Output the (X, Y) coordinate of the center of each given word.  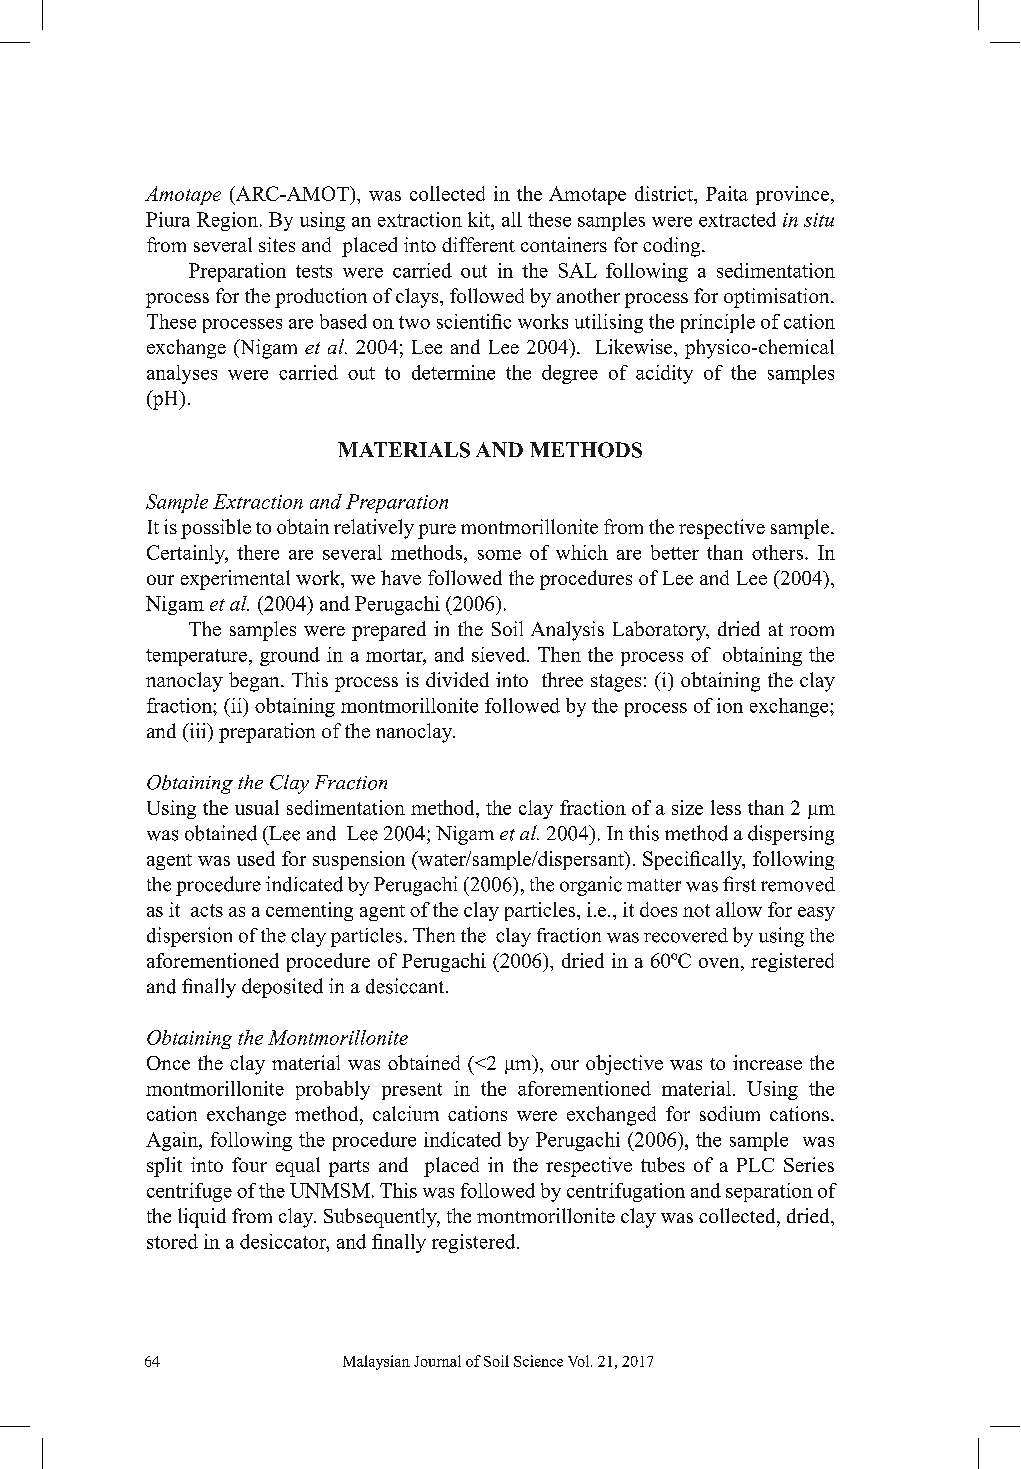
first (739, 884)
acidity (664, 374)
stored (172, 1241)
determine (453, 372)
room (812, 631)
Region (227, 221)
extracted (737, 219)
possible (216, 529)
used (256, 858)
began (255, 682)
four (249, 1164)
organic (591, 886)
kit (480, 219)
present (412, 1091)
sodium (730, 1113)
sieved (500, 654)
